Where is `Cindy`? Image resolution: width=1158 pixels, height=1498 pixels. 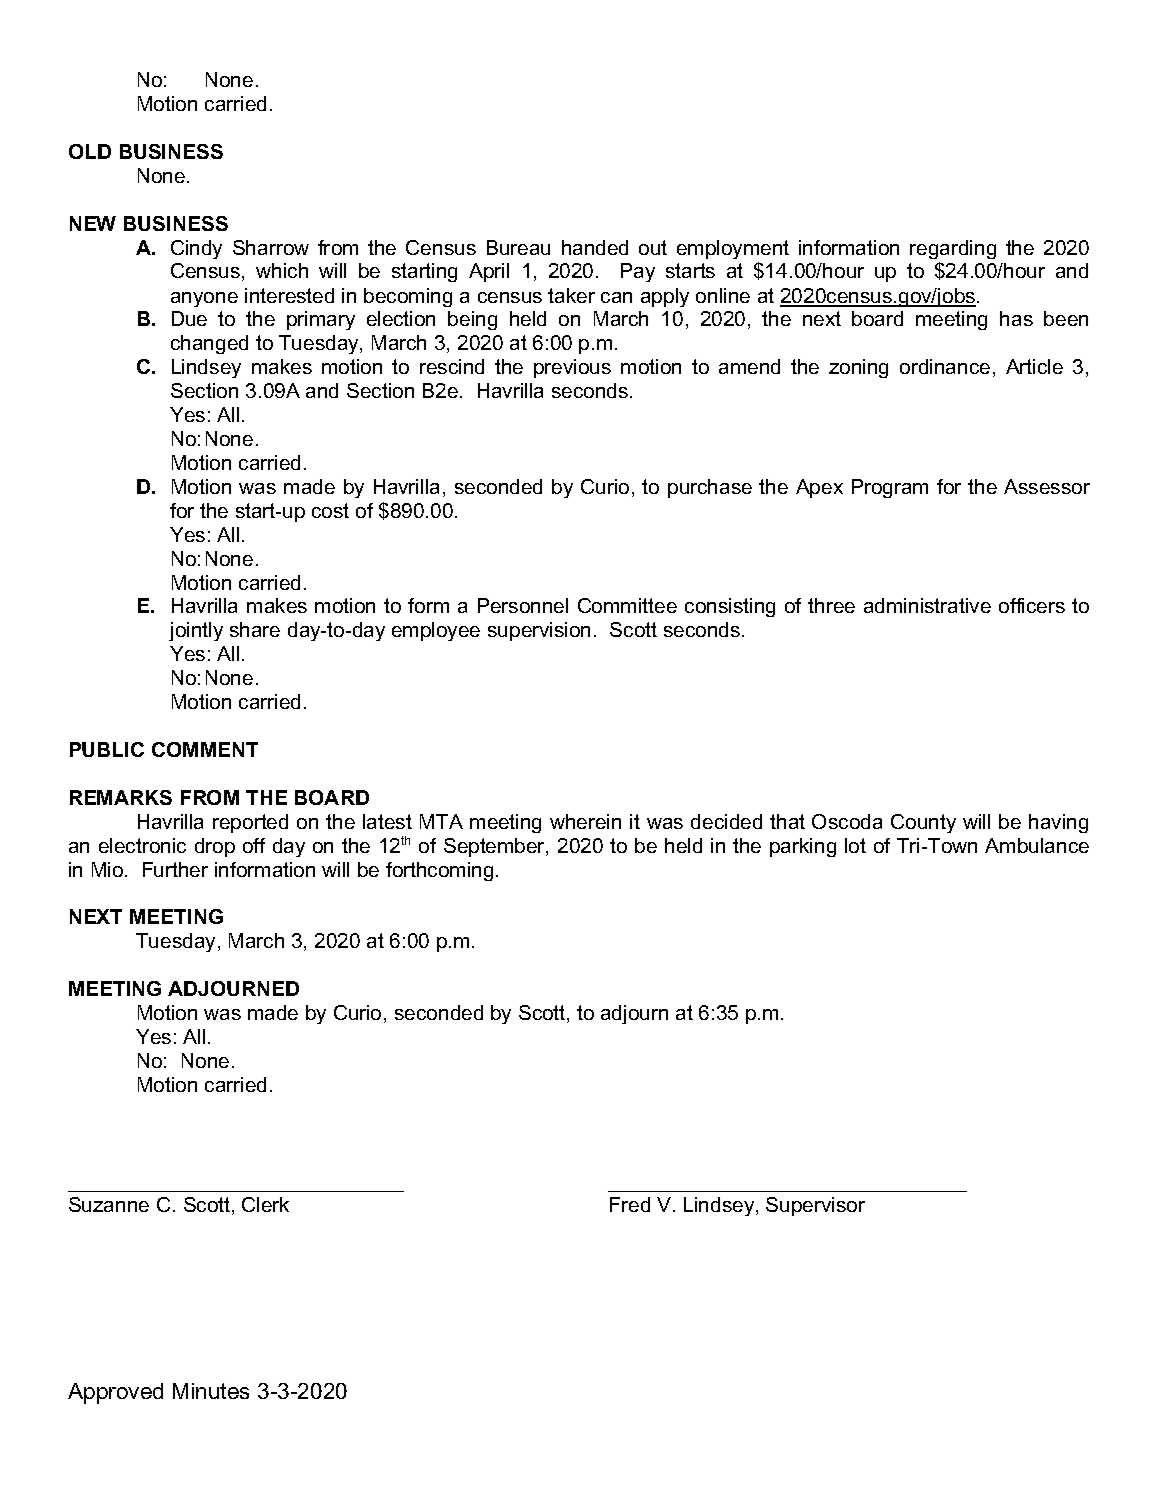 Cindy is located at coordinates (196, 249).
